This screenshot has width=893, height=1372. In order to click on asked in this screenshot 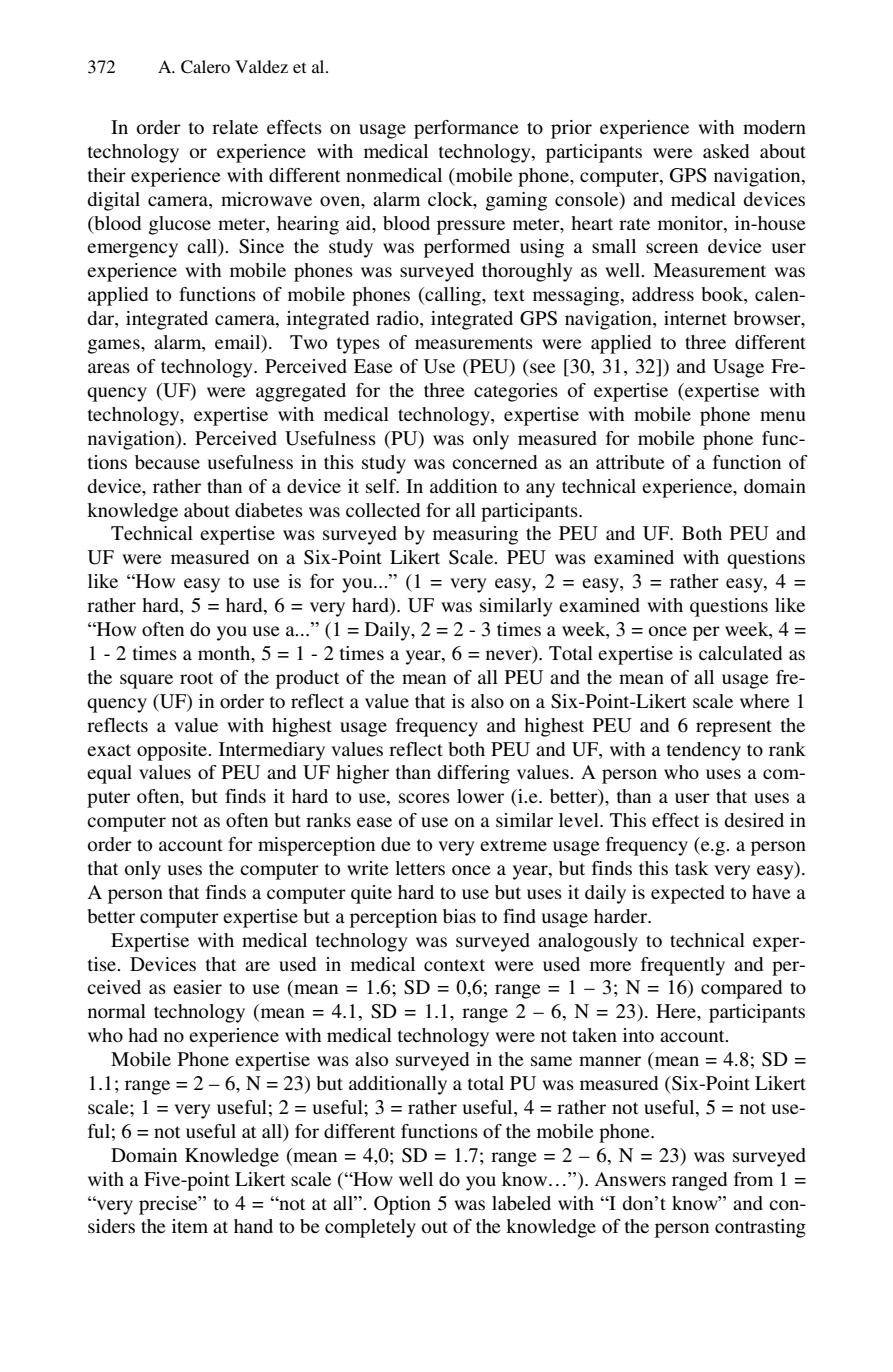, I will do `click(726, 151)`.
